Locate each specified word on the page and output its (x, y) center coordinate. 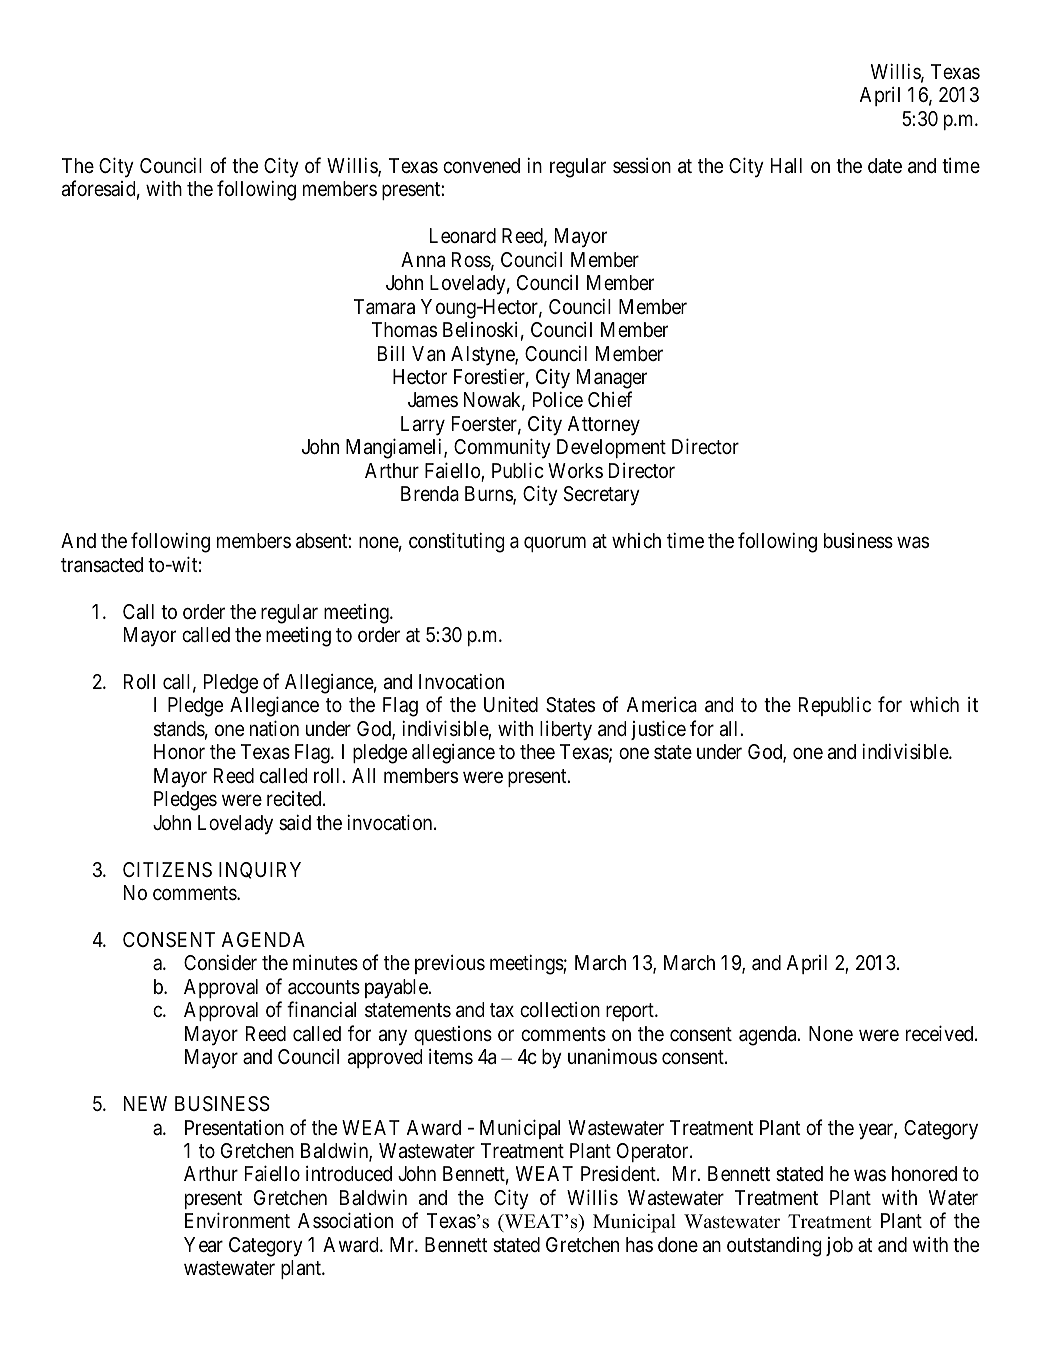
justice (658, 730)
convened (481, 165)
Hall (786, 166)
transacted (102, 565)
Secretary (602, 495)
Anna (423, 260)
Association (345, 1221)
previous (450, 964)
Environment (237, 1220)
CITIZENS (167, 869)
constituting (457, 542)
